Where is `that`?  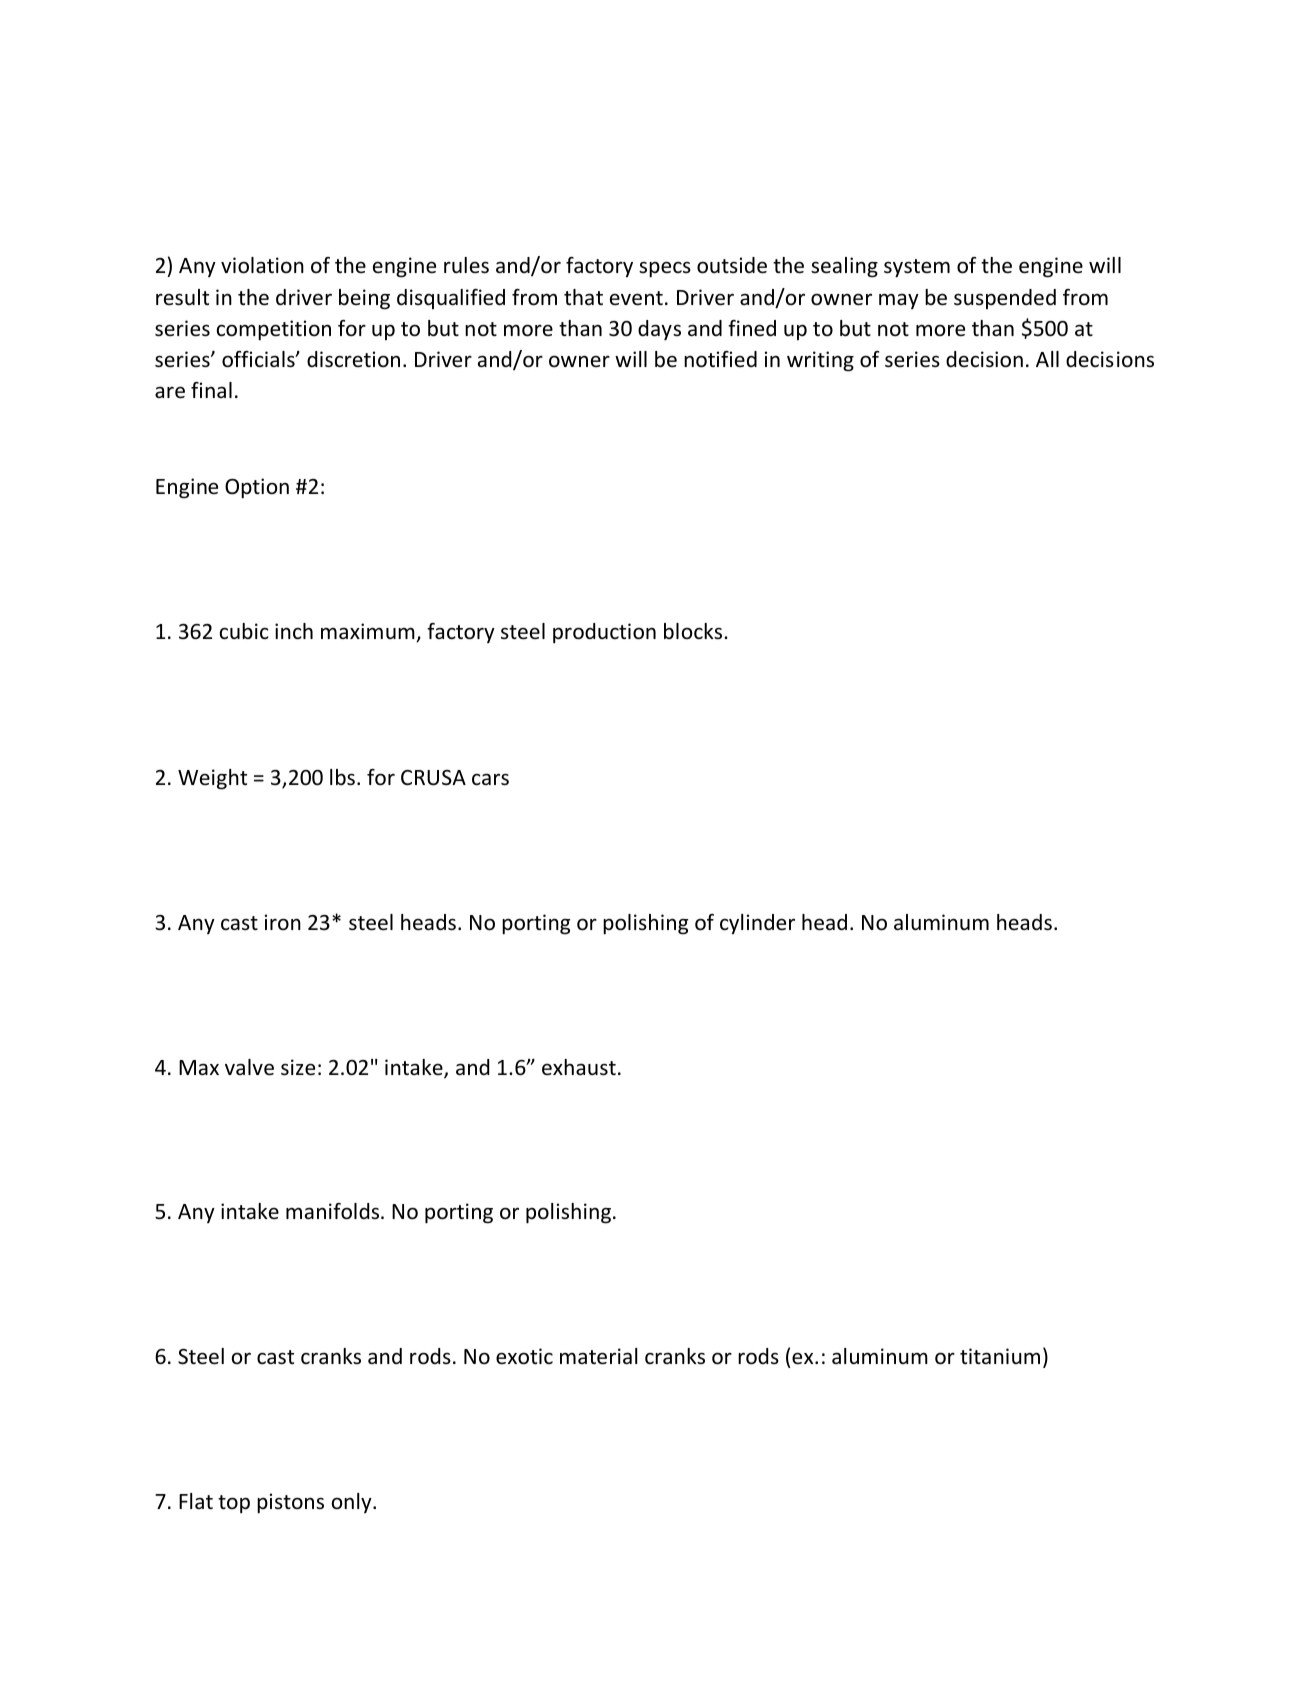 that is located at coordinates (583, 297).
